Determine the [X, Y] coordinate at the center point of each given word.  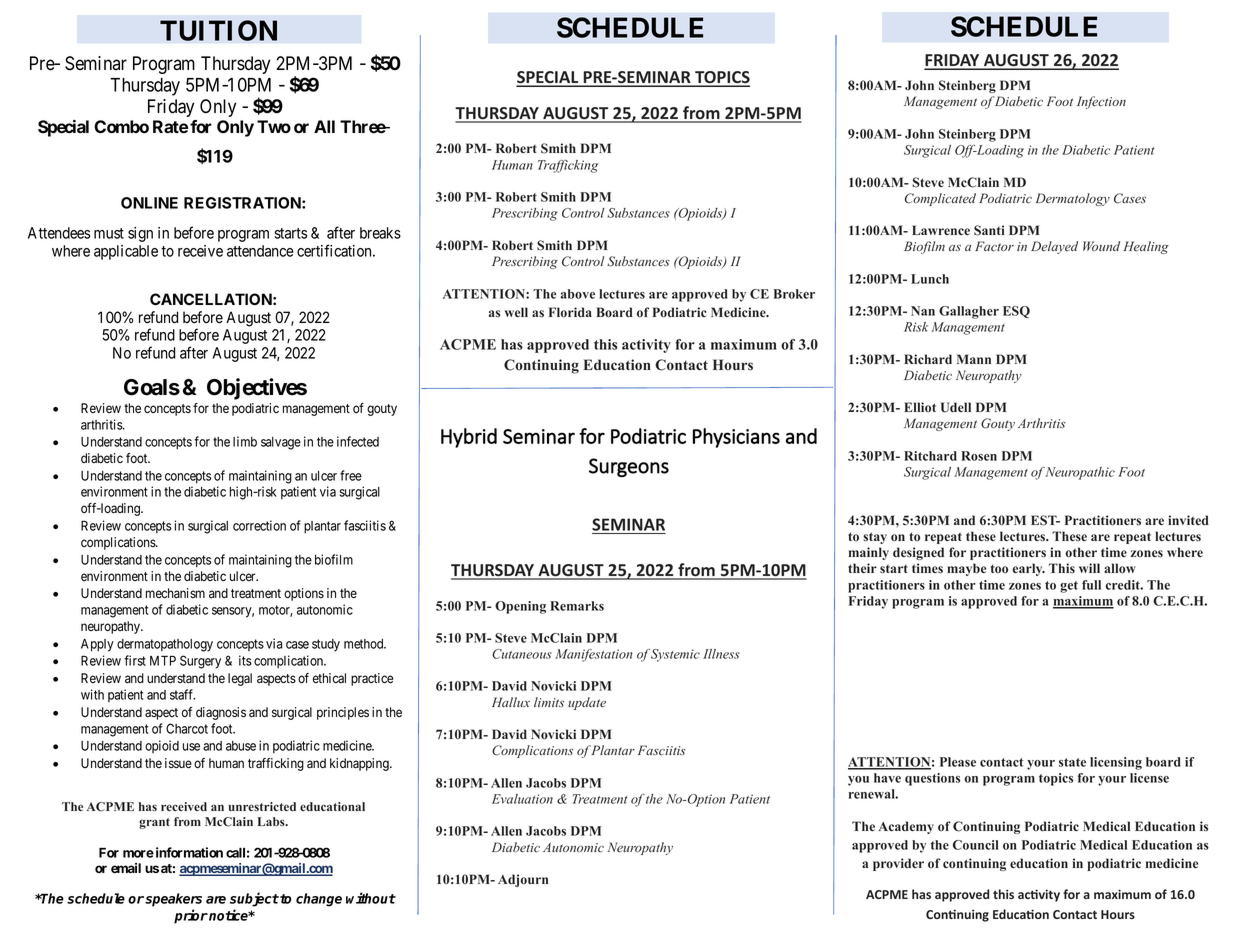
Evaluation [522, 799]
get [1069, 587]
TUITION [218, 30]
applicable [126, 252]
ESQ [1016, 312]
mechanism [175, 593]
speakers [173, 900]
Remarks [577, 606]
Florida [570, 312]
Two [274, 126]
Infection [1101, 102]
